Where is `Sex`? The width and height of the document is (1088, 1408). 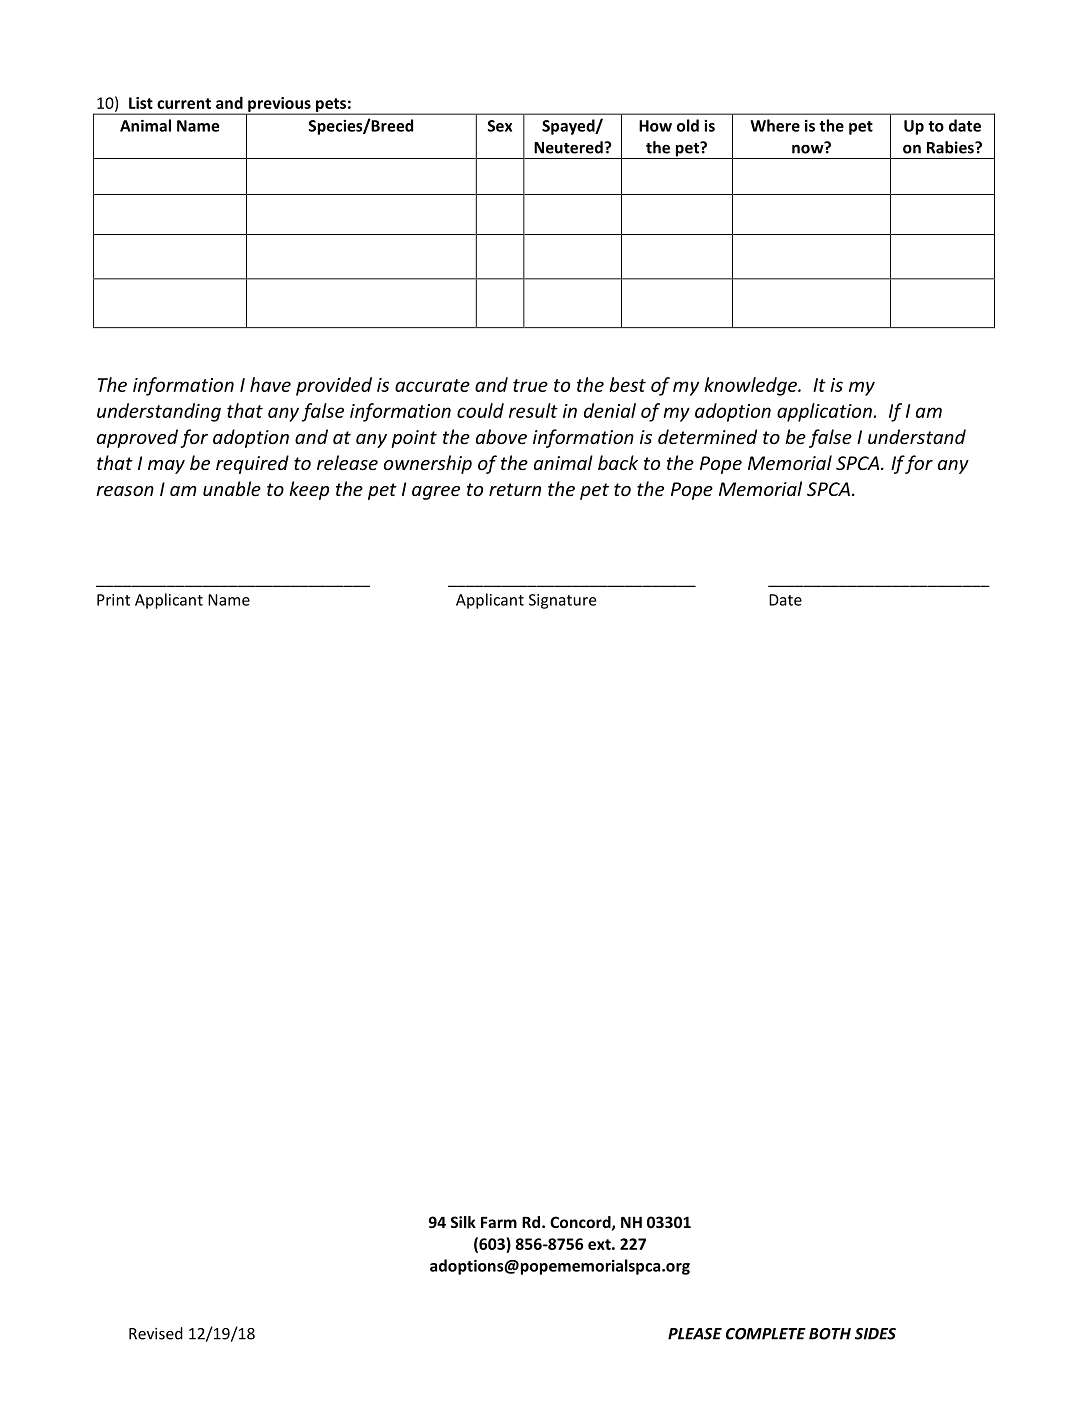 Sex is located at coordinates (500, 126).
